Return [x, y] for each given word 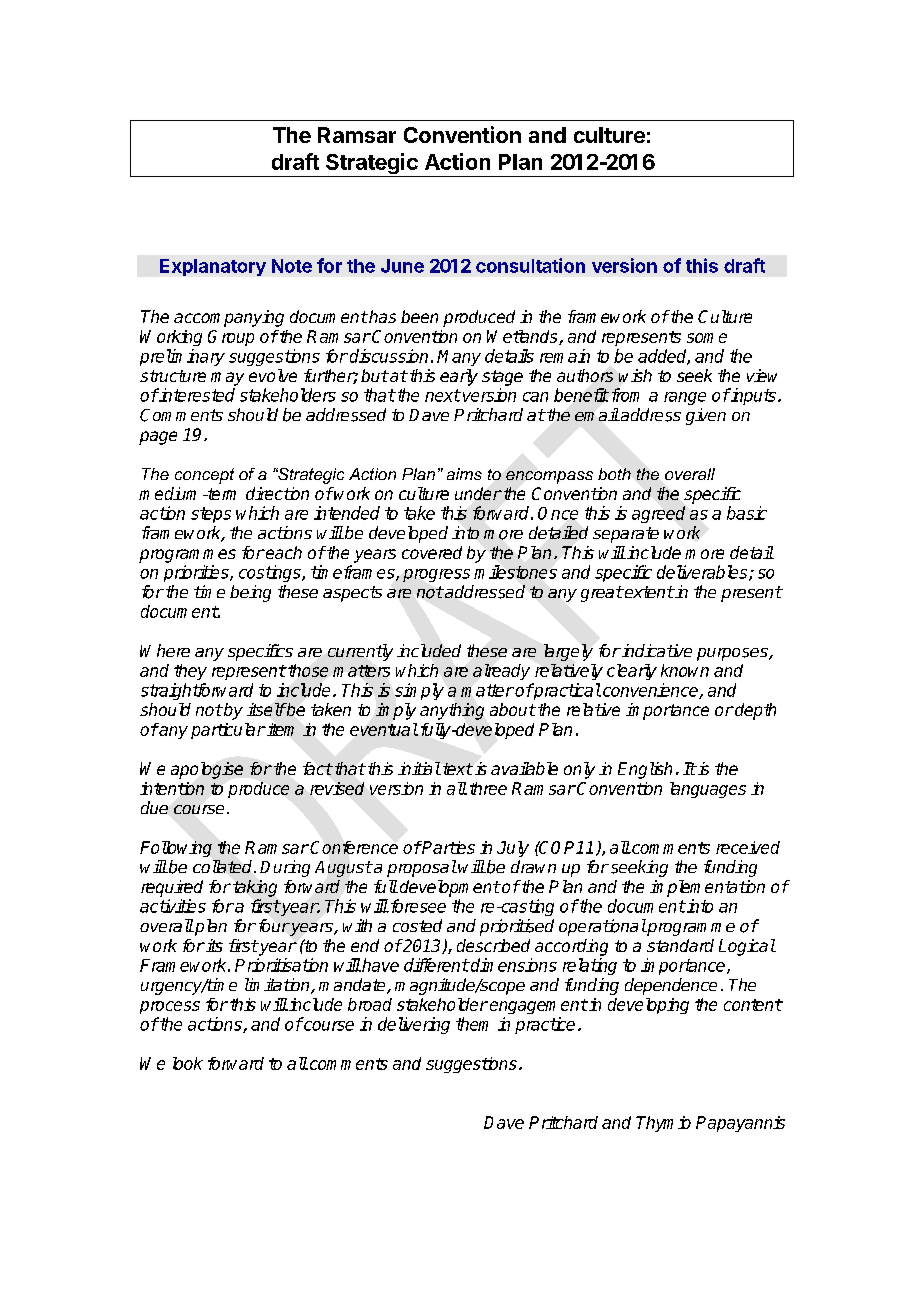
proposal [422, 868]
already [501, 672]
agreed [658, 514]
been [419, 316]
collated [224, 866]
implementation [707, 888]
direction [277, 493]
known [685, 670]
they [190, 672]
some [707, 338]
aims [464, 474]
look [188, 1063]
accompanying [229, 318]
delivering [414, 1025]
